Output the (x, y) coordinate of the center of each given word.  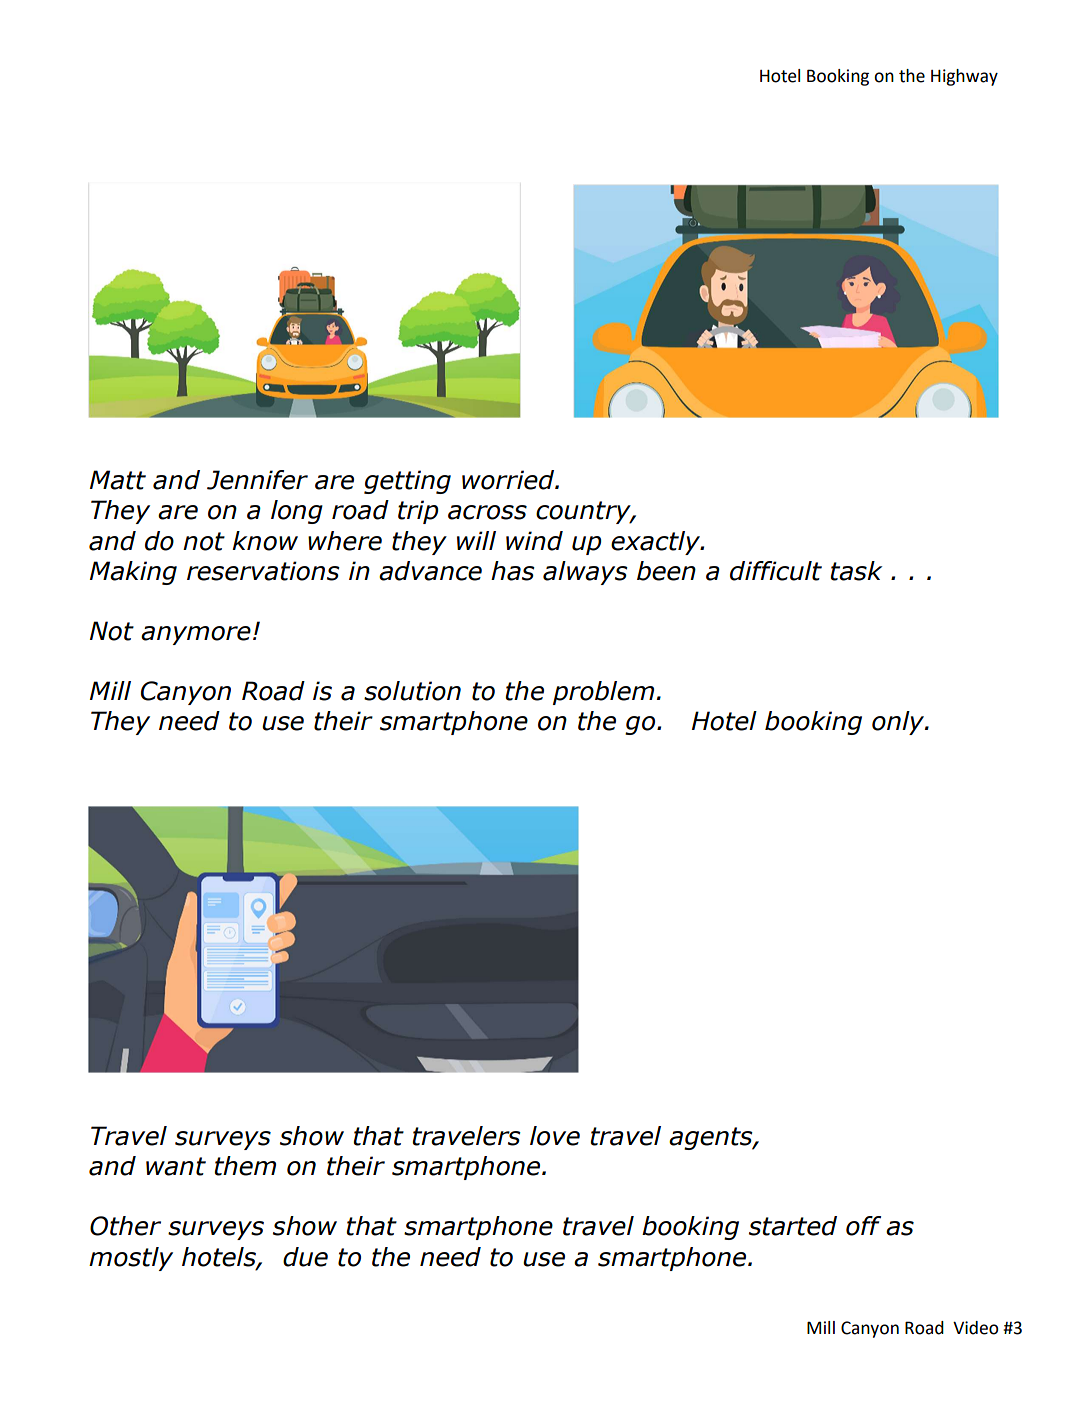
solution (412, 691)
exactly (656, 543)
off (863, 1226)
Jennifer (257, 480)
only (899, 723)
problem (603, 693)
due (305, 1257)
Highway (964, 77)
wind (534, 541)
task (856, 571)
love (555, 1136)
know (265, 541)
